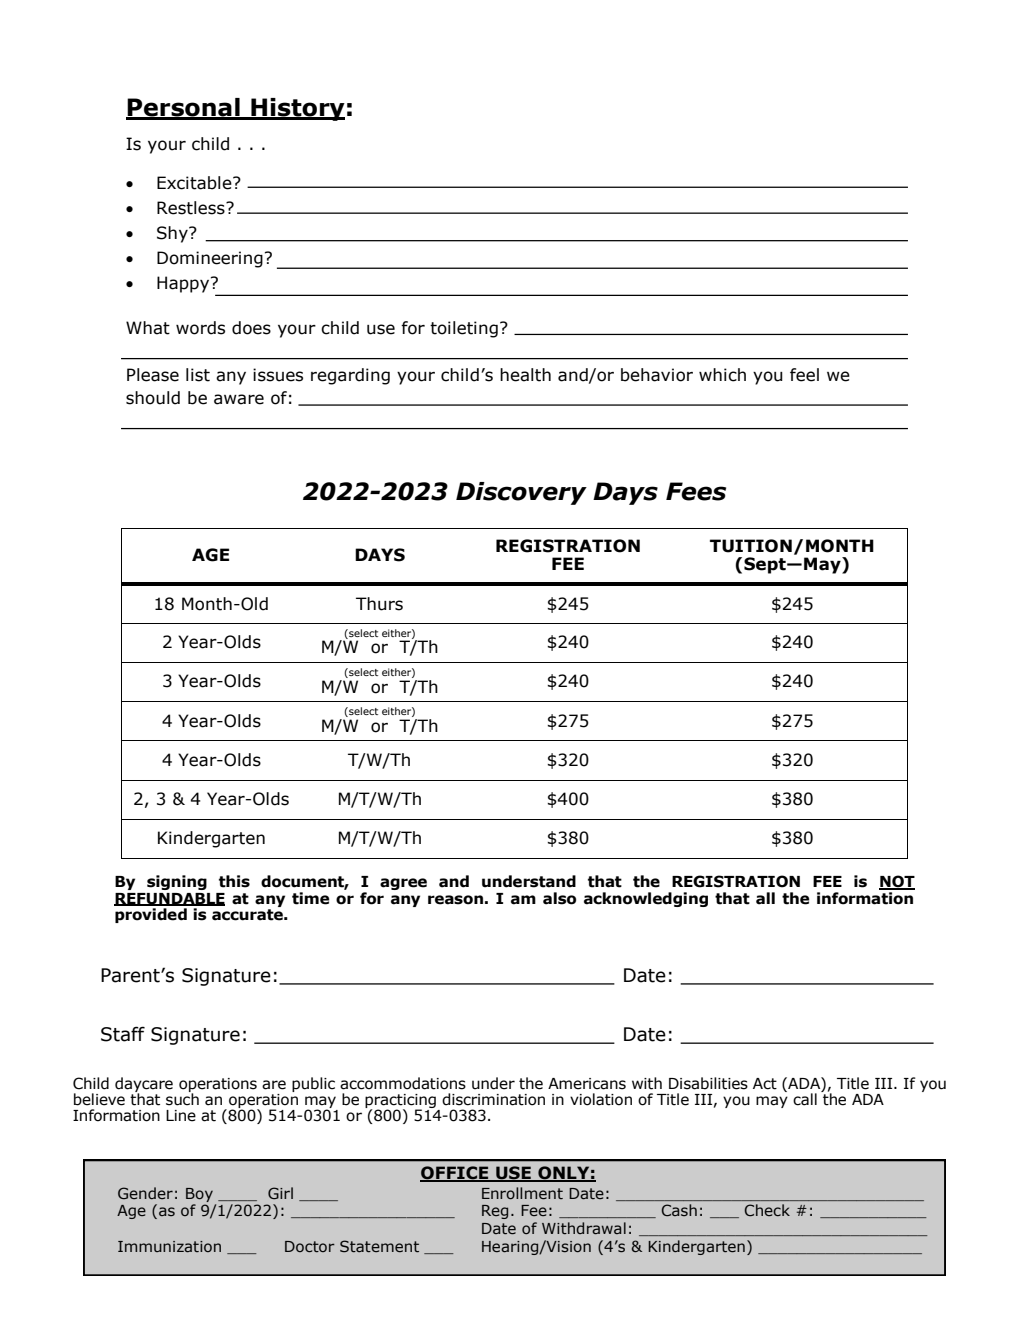  I want to click on Boy, so click(199, 1195).
